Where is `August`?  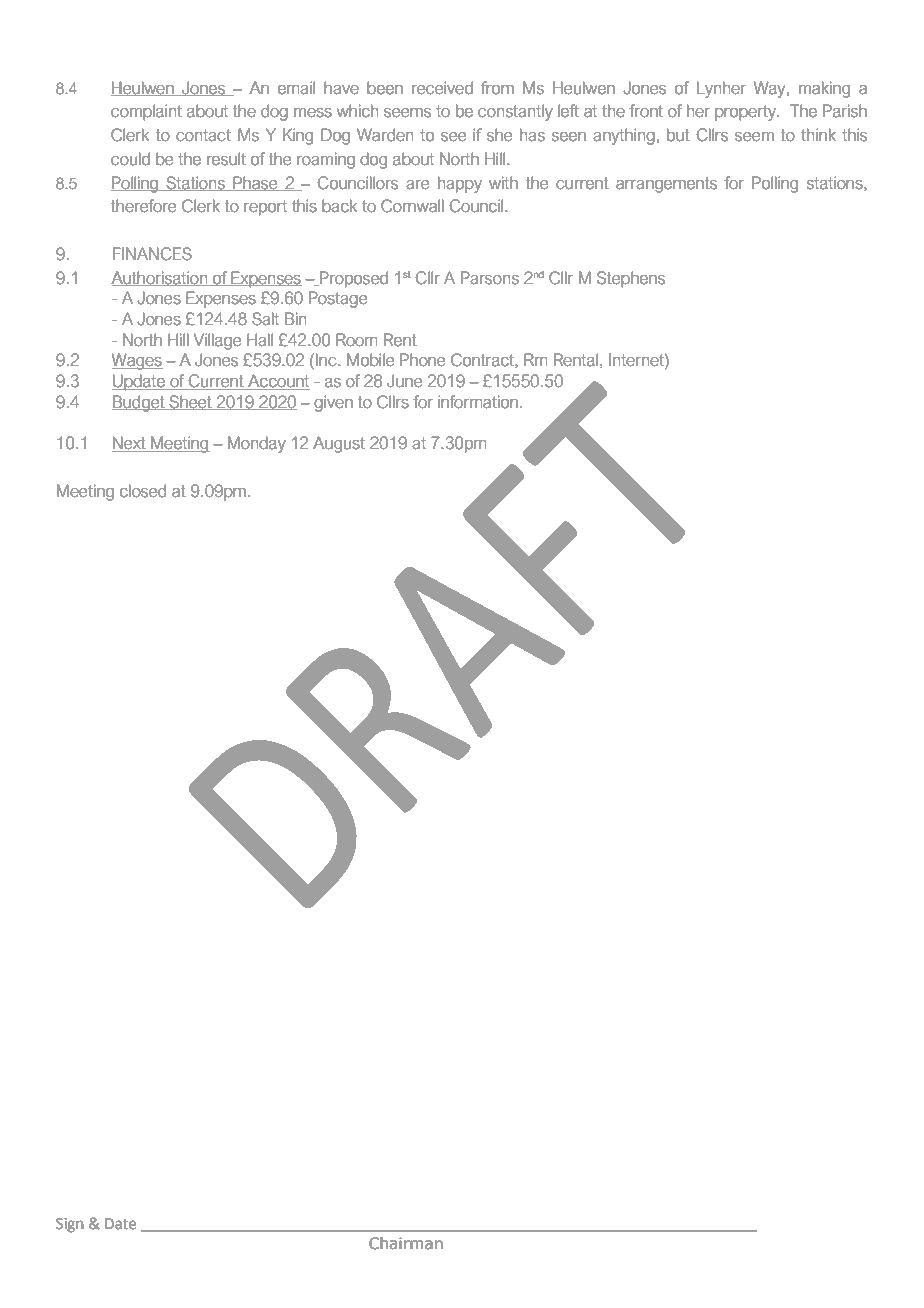 August is located at coordinates (339, 444).
